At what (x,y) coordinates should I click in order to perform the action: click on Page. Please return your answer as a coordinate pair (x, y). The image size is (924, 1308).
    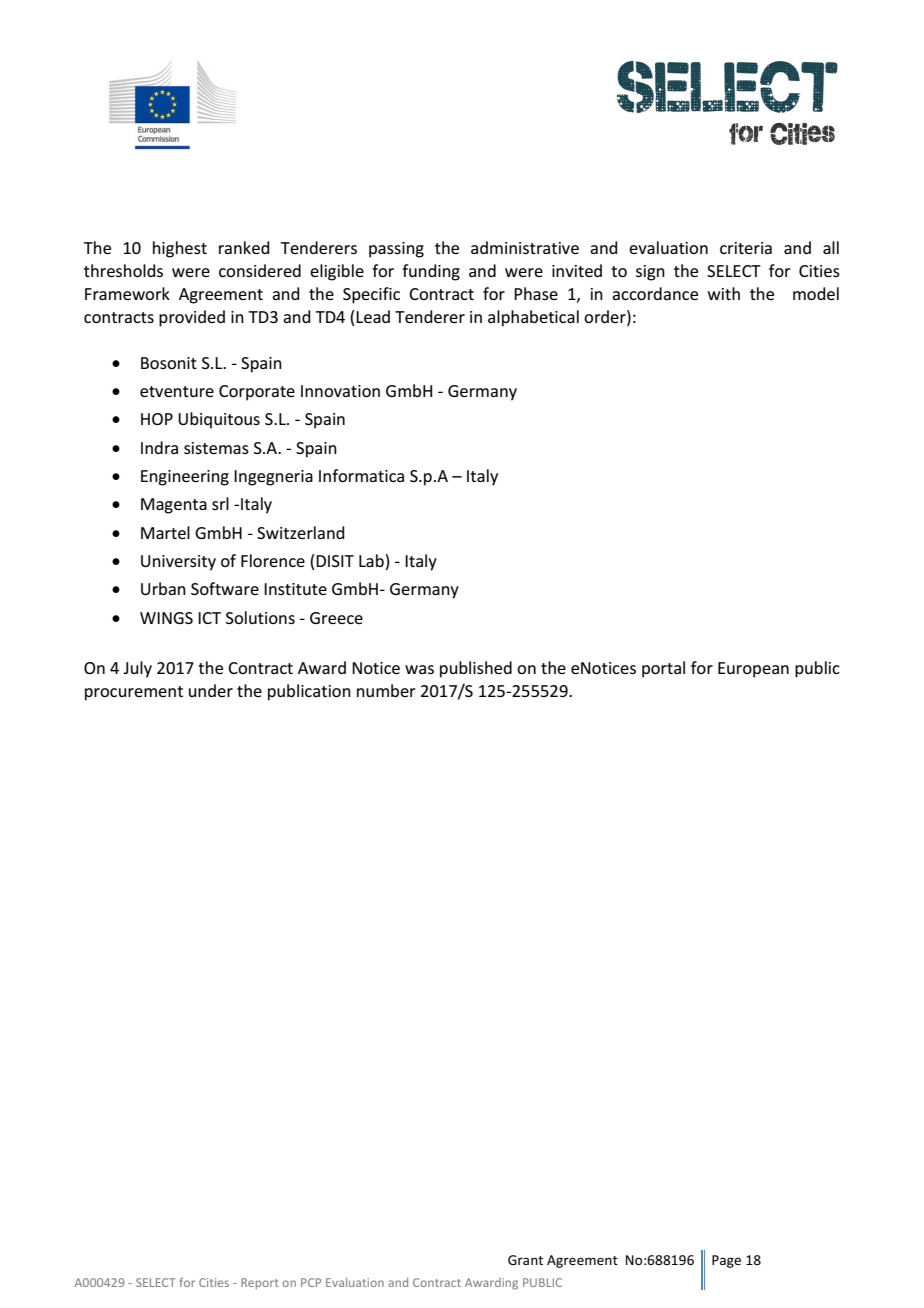
    Looking at the image, I should click on (726, 1261).
